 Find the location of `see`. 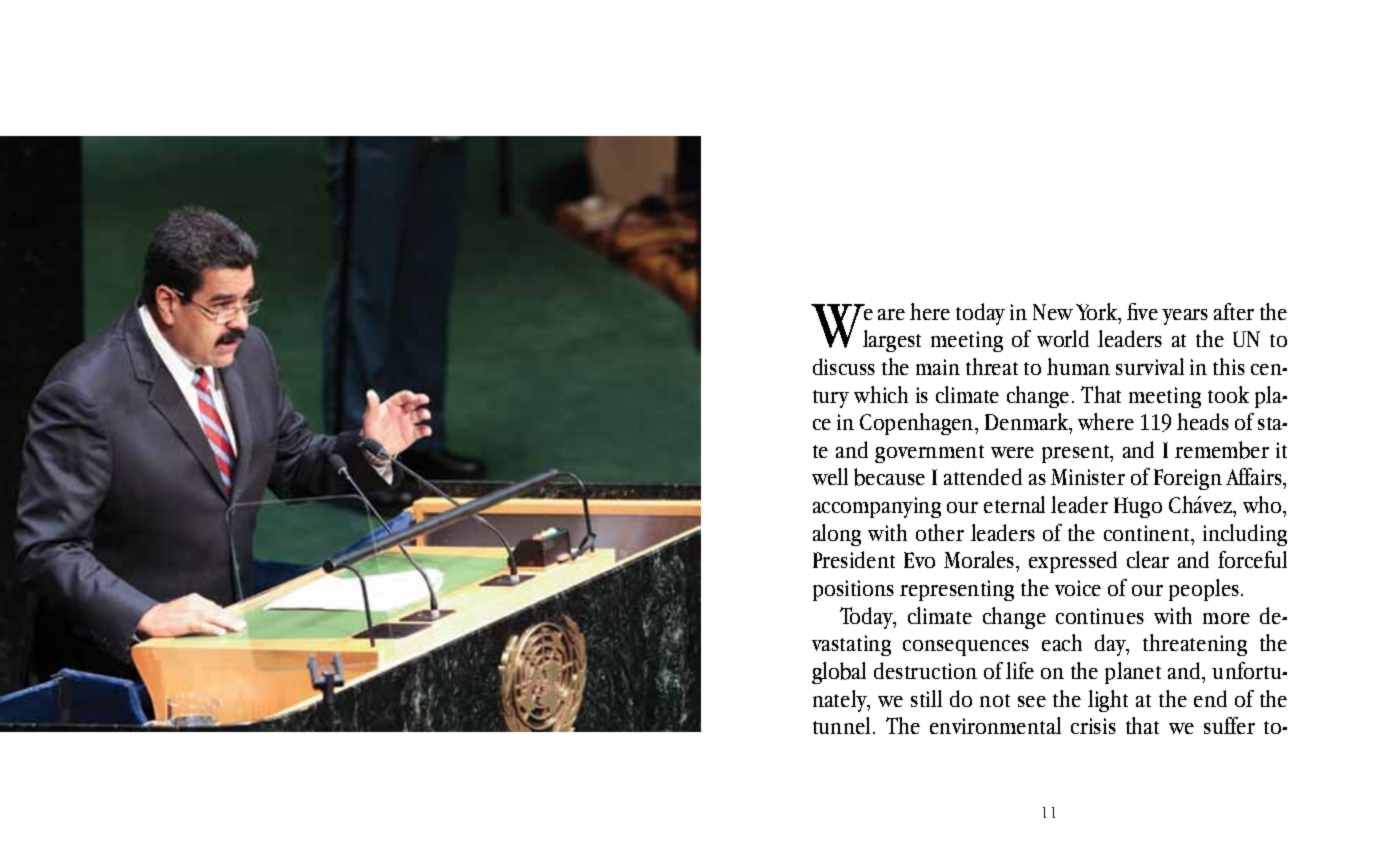

see is located at coordinates (1032, 701).
